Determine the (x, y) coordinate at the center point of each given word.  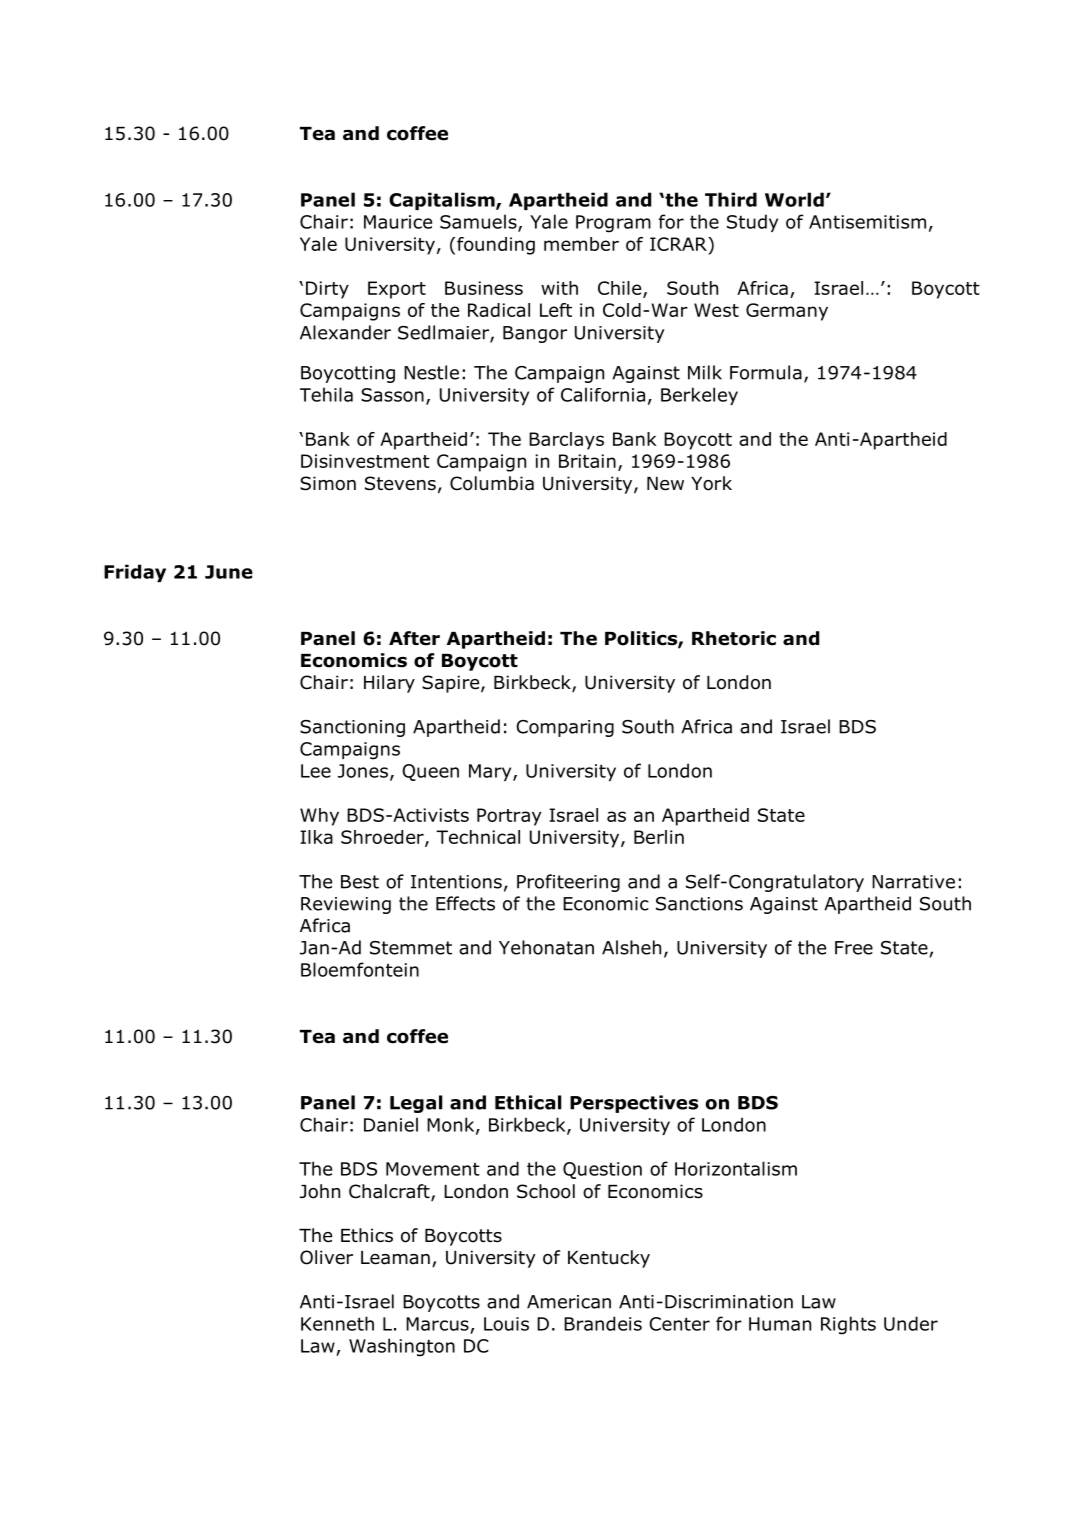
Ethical (528, 1102)
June (229, 572)
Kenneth (337, 1323)
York (711, 483)
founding (496, 246)
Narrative (913, 882)
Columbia (492, 483)
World (794, 199)
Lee (316, 771)
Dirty (327, 290)
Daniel (391, 1124)
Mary (491, 772)
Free (854, 948)
